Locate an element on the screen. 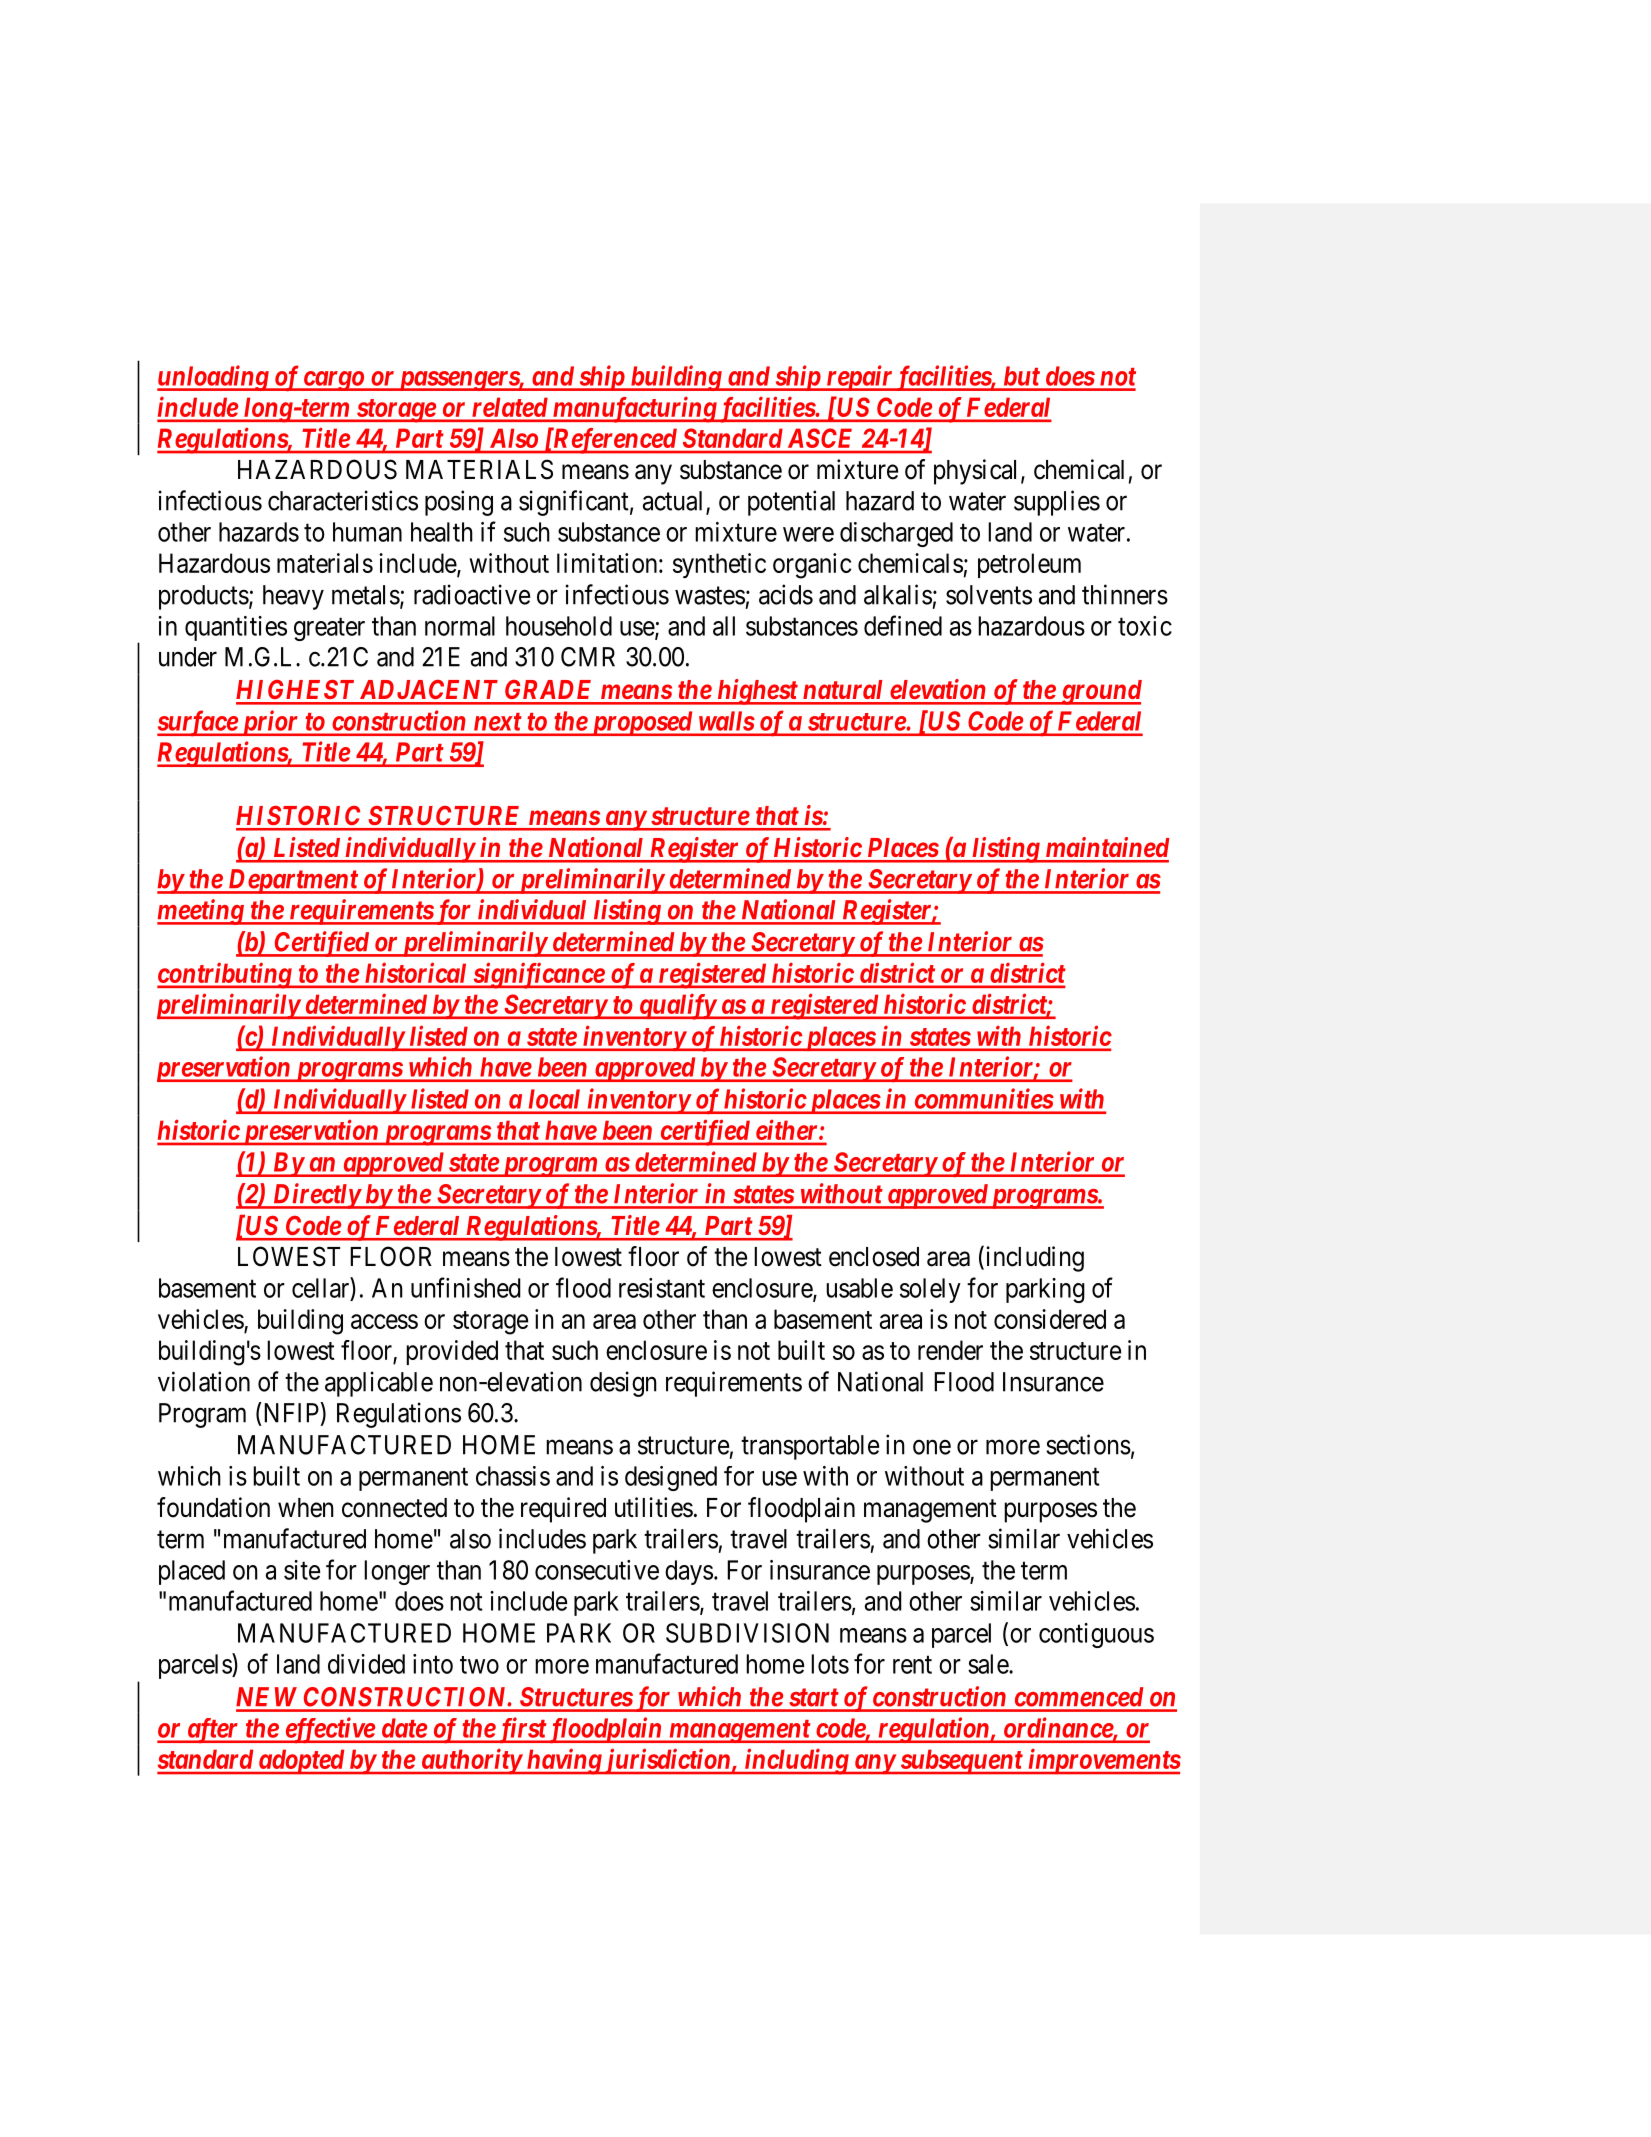 The height and width of the screenshot is (2137, 1651). cargo is located at coordinates (333, 381).
